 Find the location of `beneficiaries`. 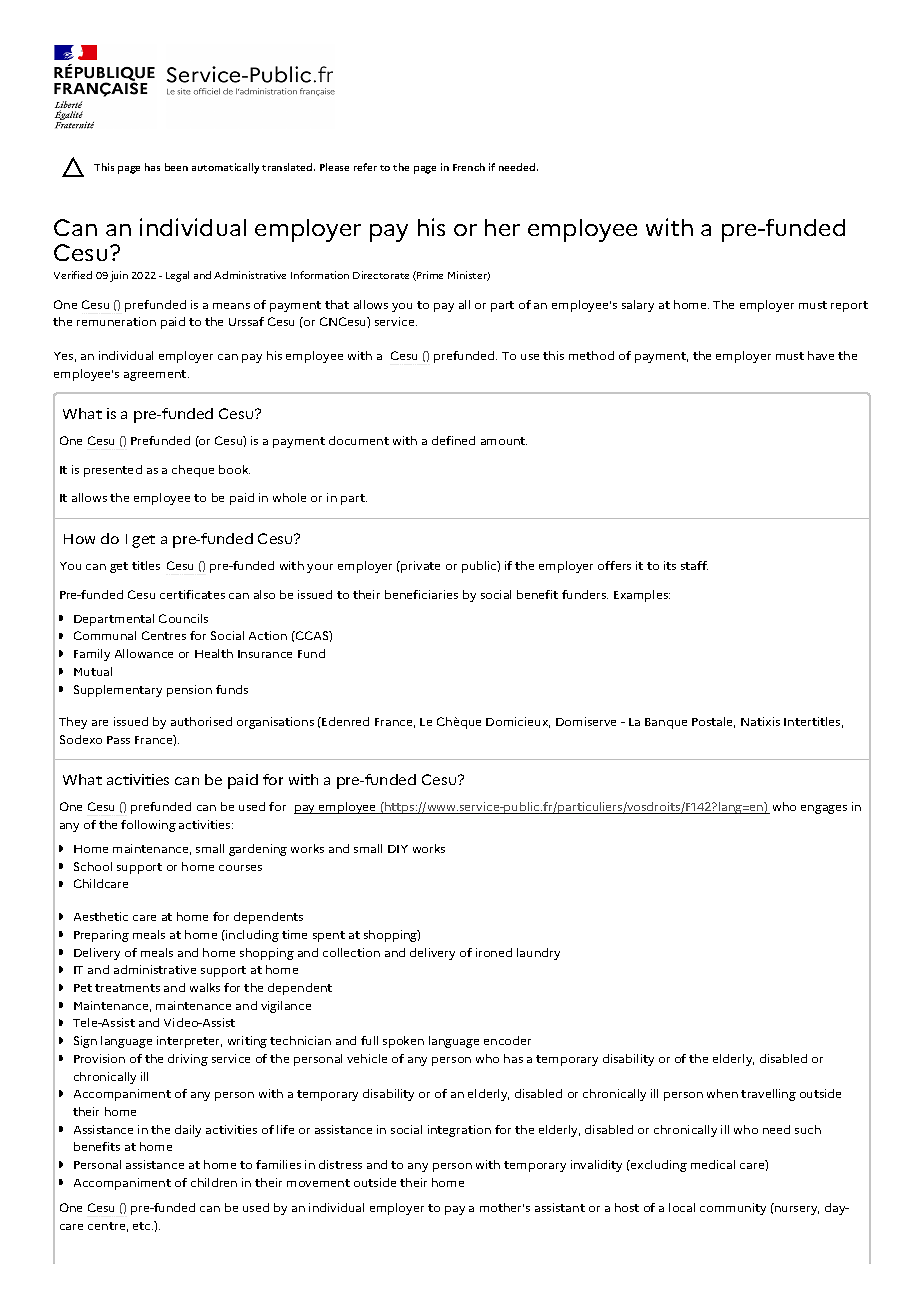

beneficiaries is located at coordinates (421, 594).
